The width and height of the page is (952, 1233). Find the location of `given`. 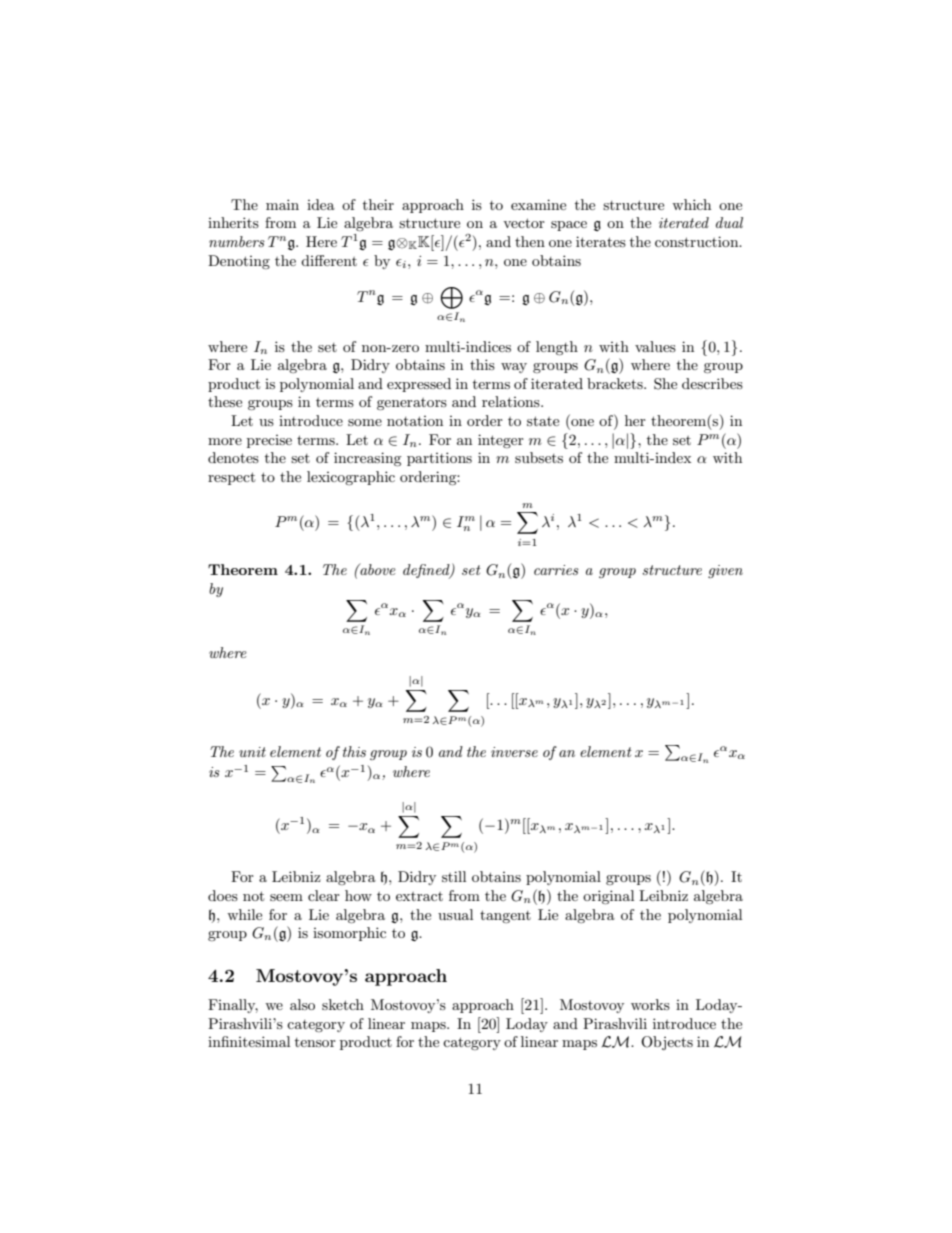

given is located at coordinates (725, 571).
